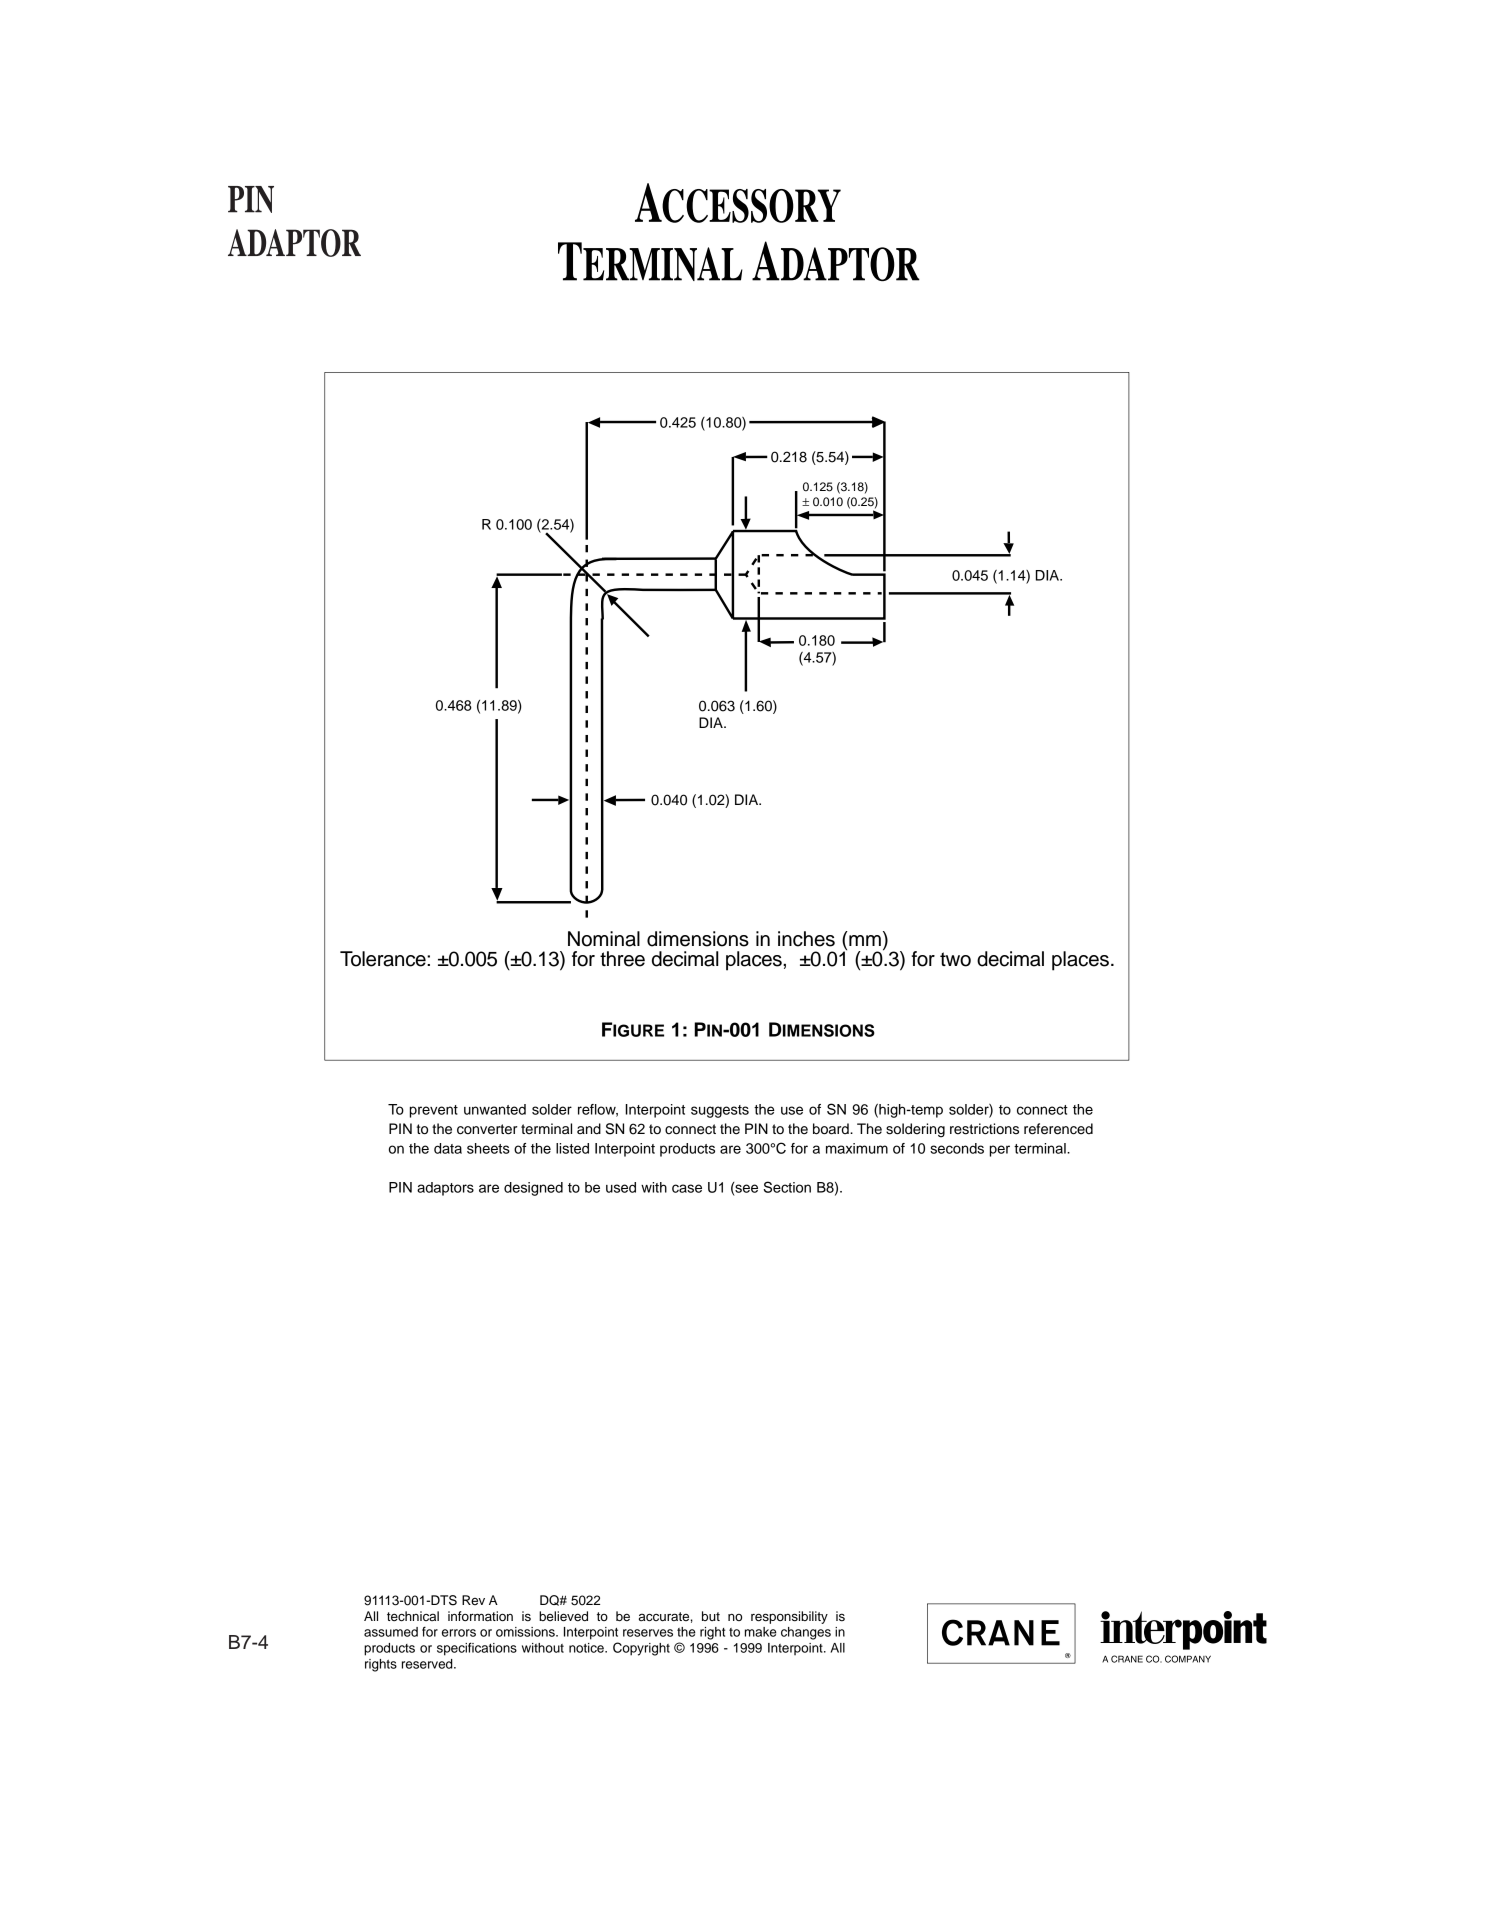 The width and height of the screenshot is (1490, 1929). What do you see at coordinates (384, 959) in the screenshot?
I see `Tolerance` at bounding box center [384, 959].
